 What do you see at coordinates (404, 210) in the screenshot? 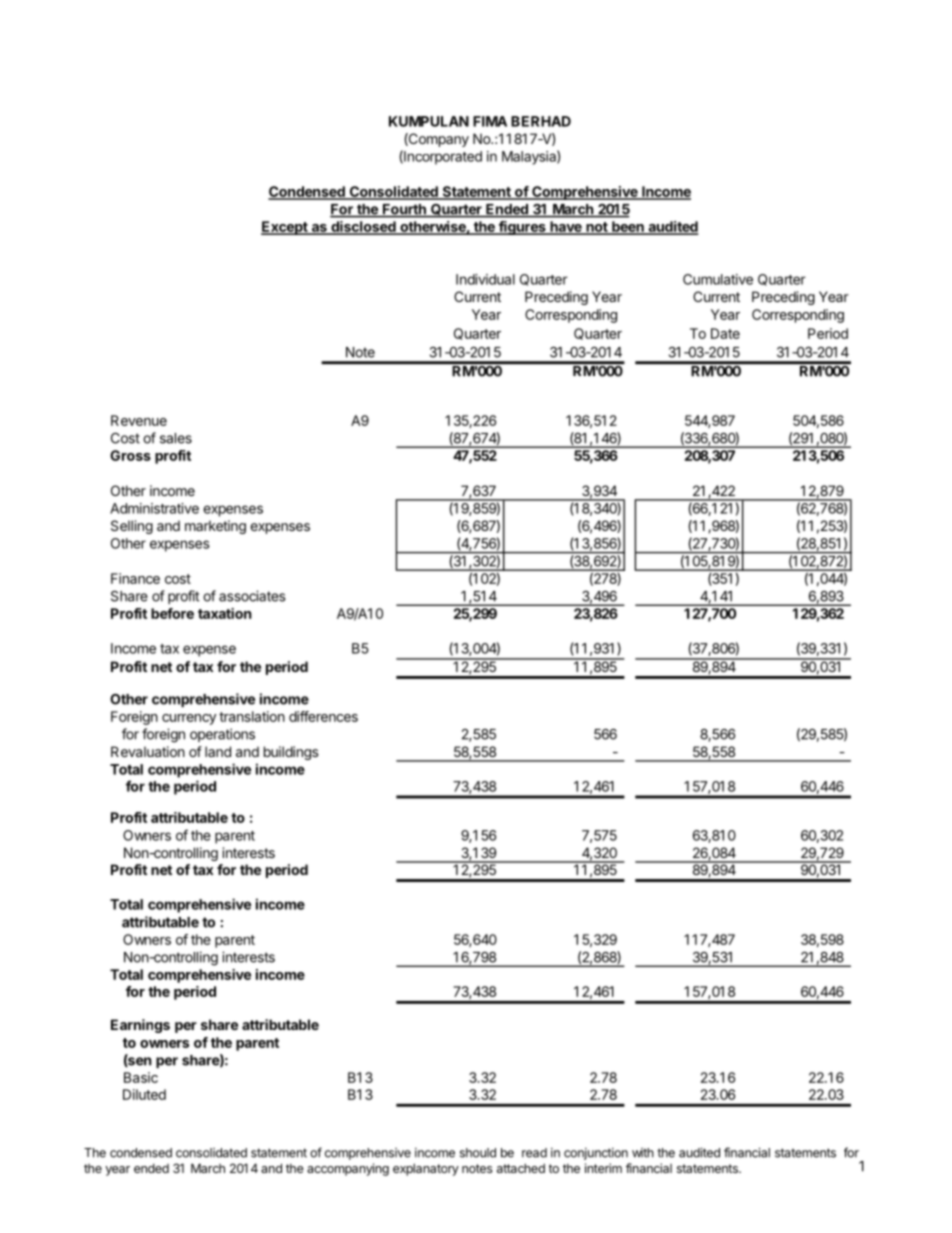
I see `Fourth` at bounding box center [404, 210].
